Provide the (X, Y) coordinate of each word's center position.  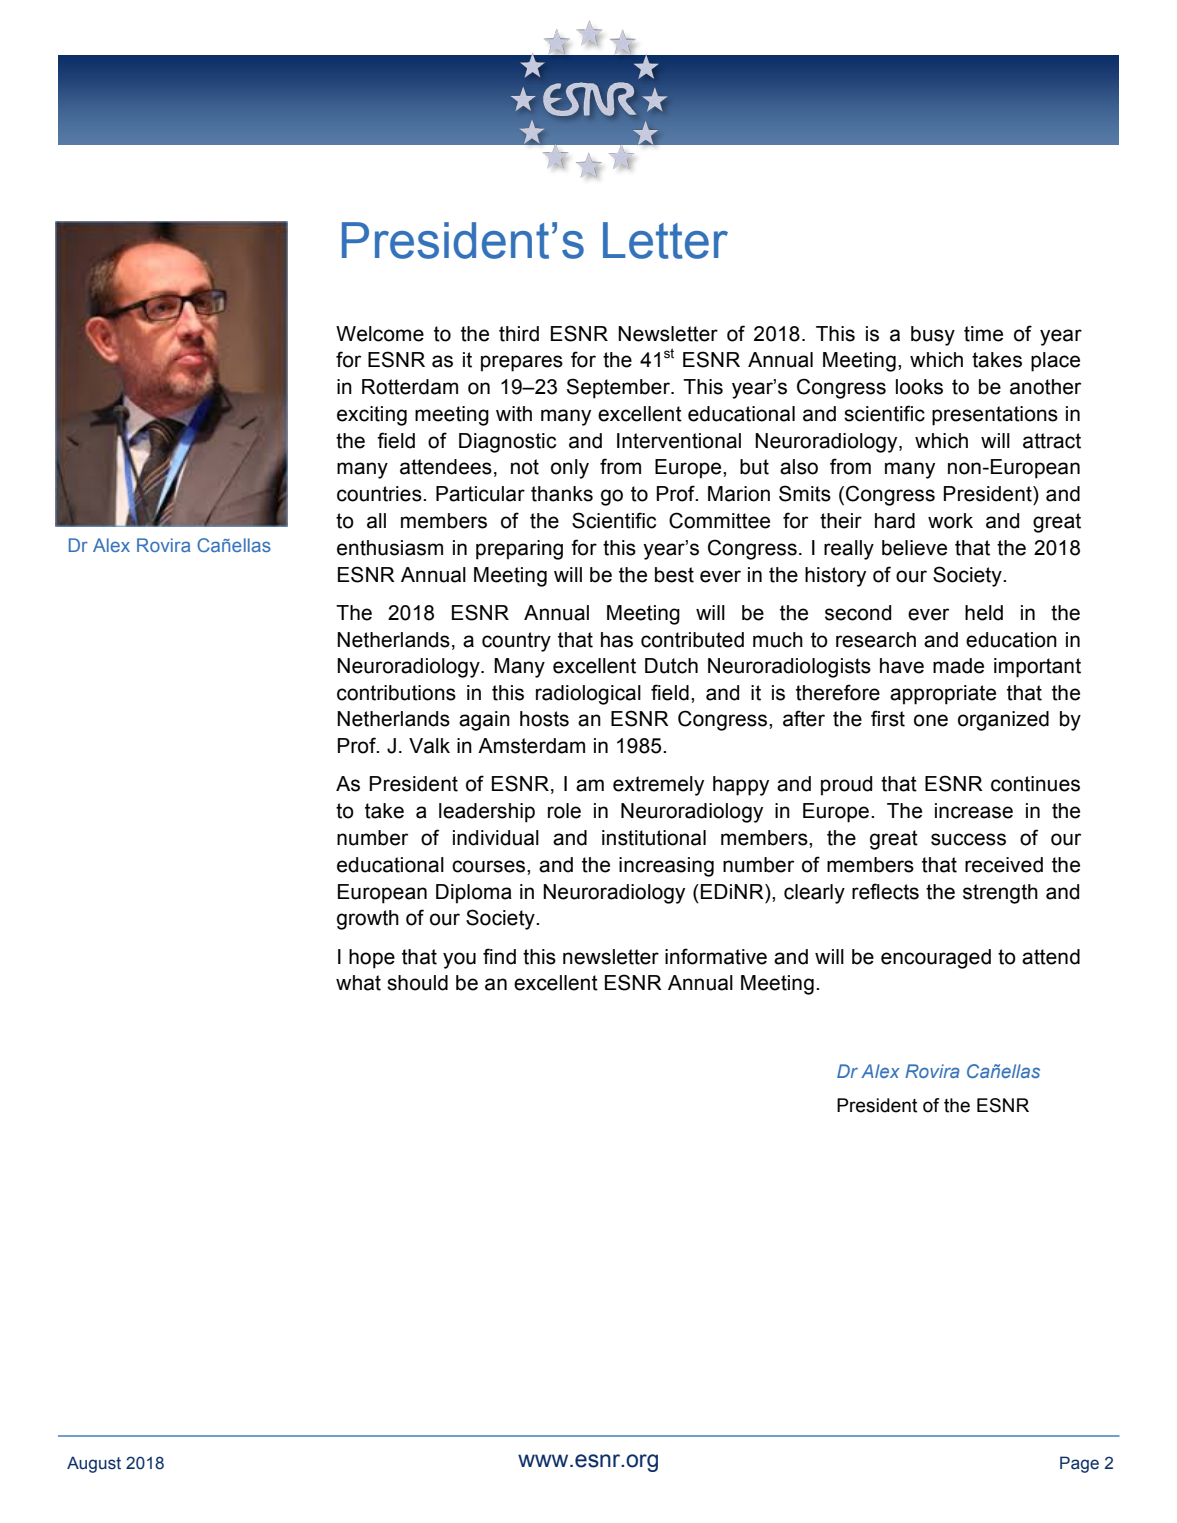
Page (1079, 1464)
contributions (396, 693)
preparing (519, 550)
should (417, 983)
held (984, 613)
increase (974, 811)
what (358, 983)
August (94, 1464)
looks (919, 387)
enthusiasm (390, 548)
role (564, 811)
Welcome (380, 334)
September (619, 388)
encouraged (936, 959)
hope (372, 959)
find (499, 956)
